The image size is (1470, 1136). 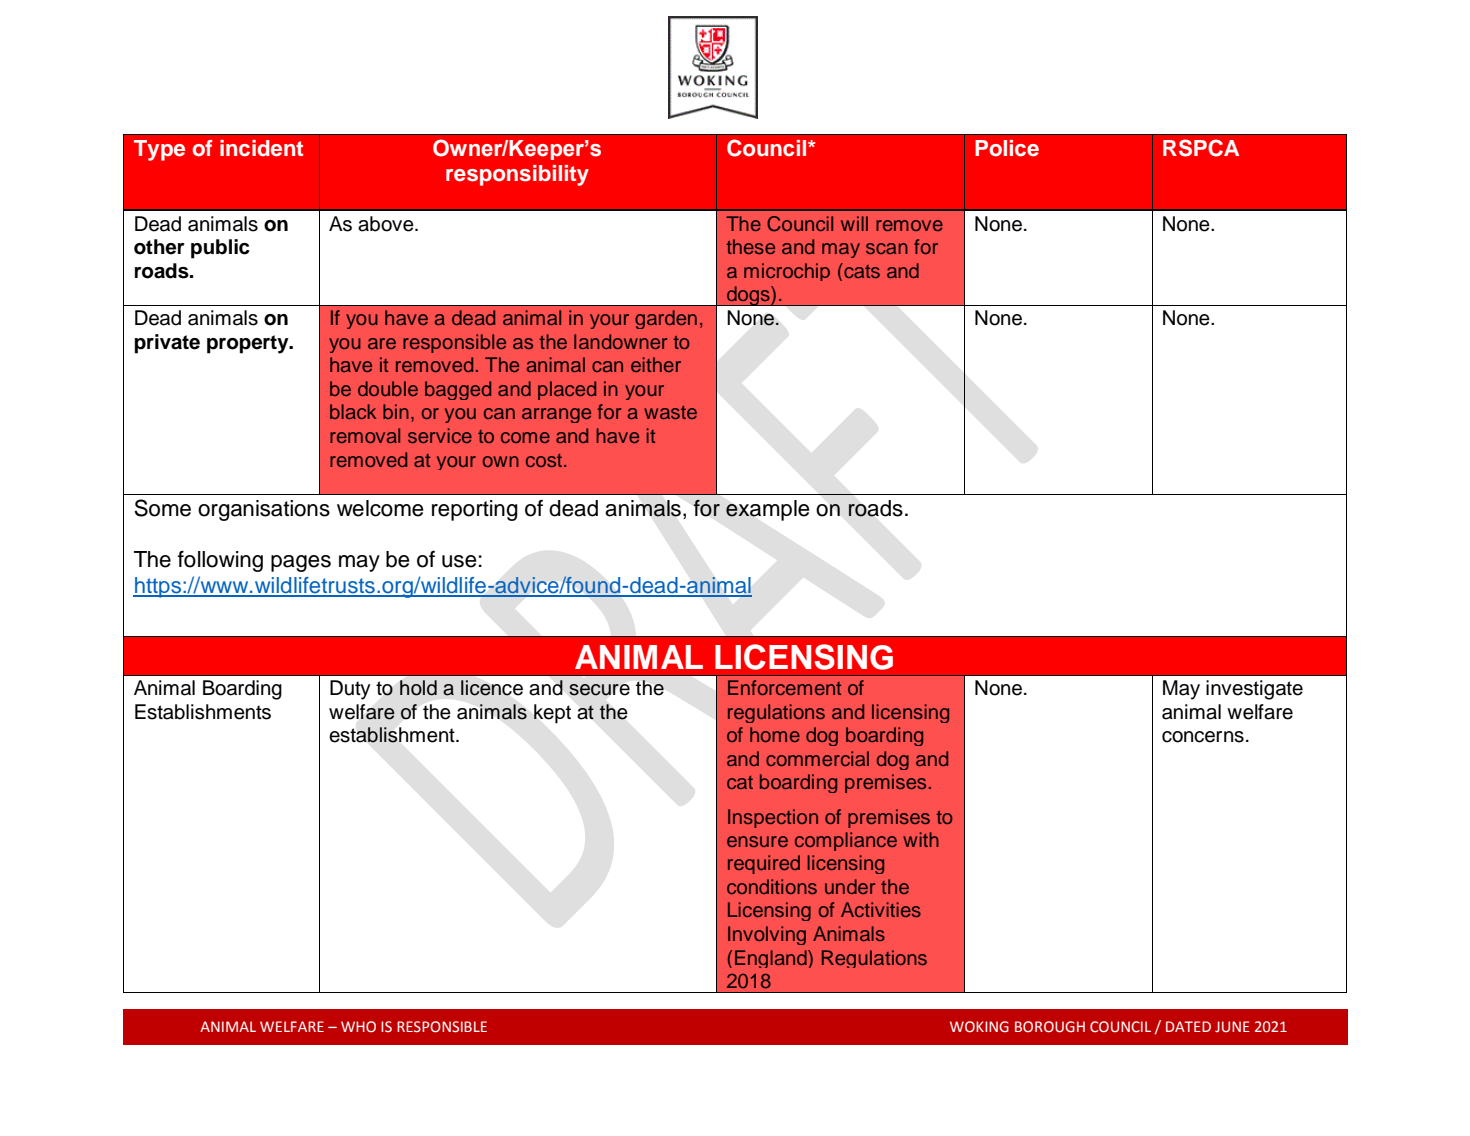 I want to click on WHO, so click(x=358, y=1026).
